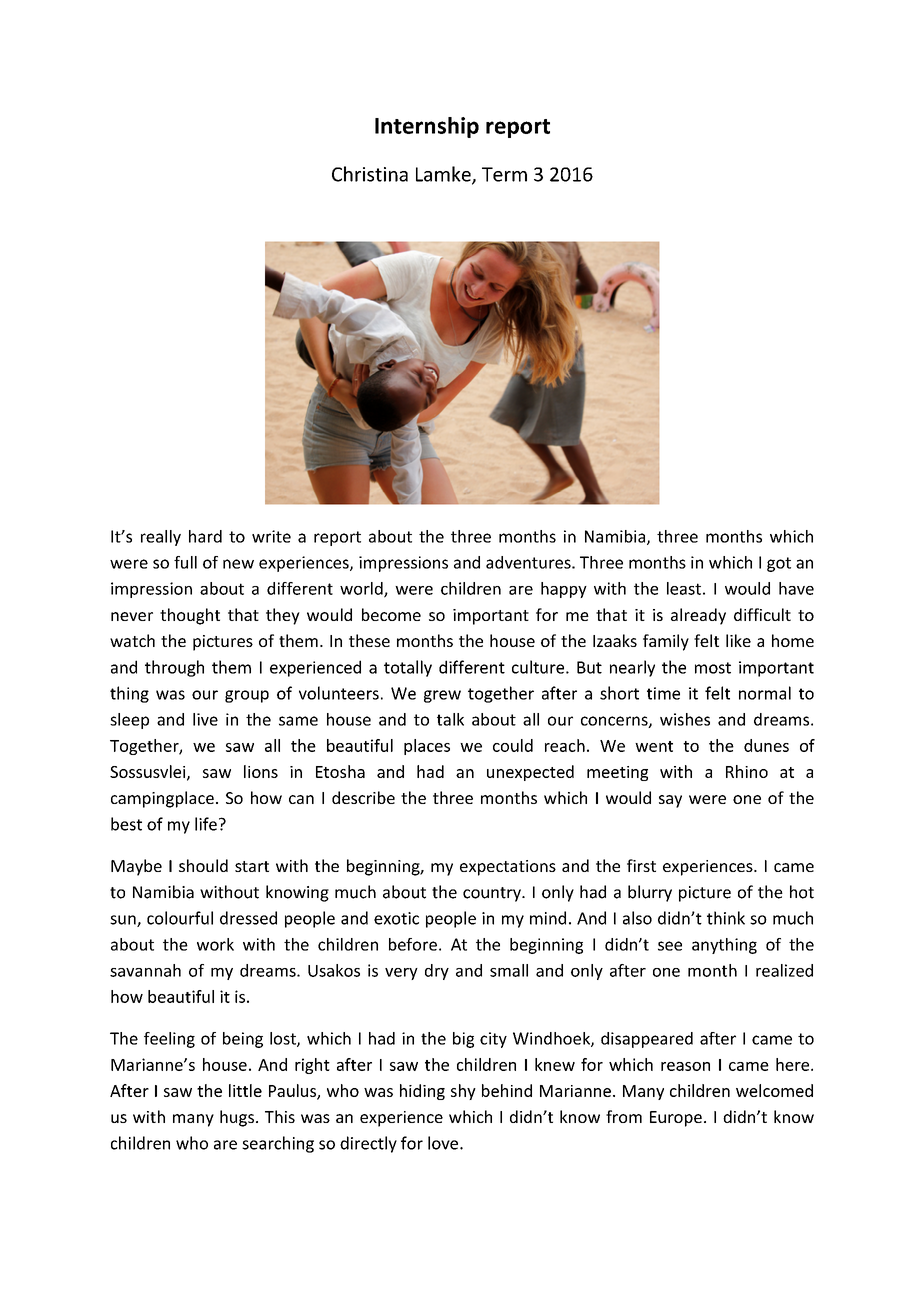  What do you see at coordinates (205, 536) in the screenshot?
I see `hard` at bounding box center [205, 536].
